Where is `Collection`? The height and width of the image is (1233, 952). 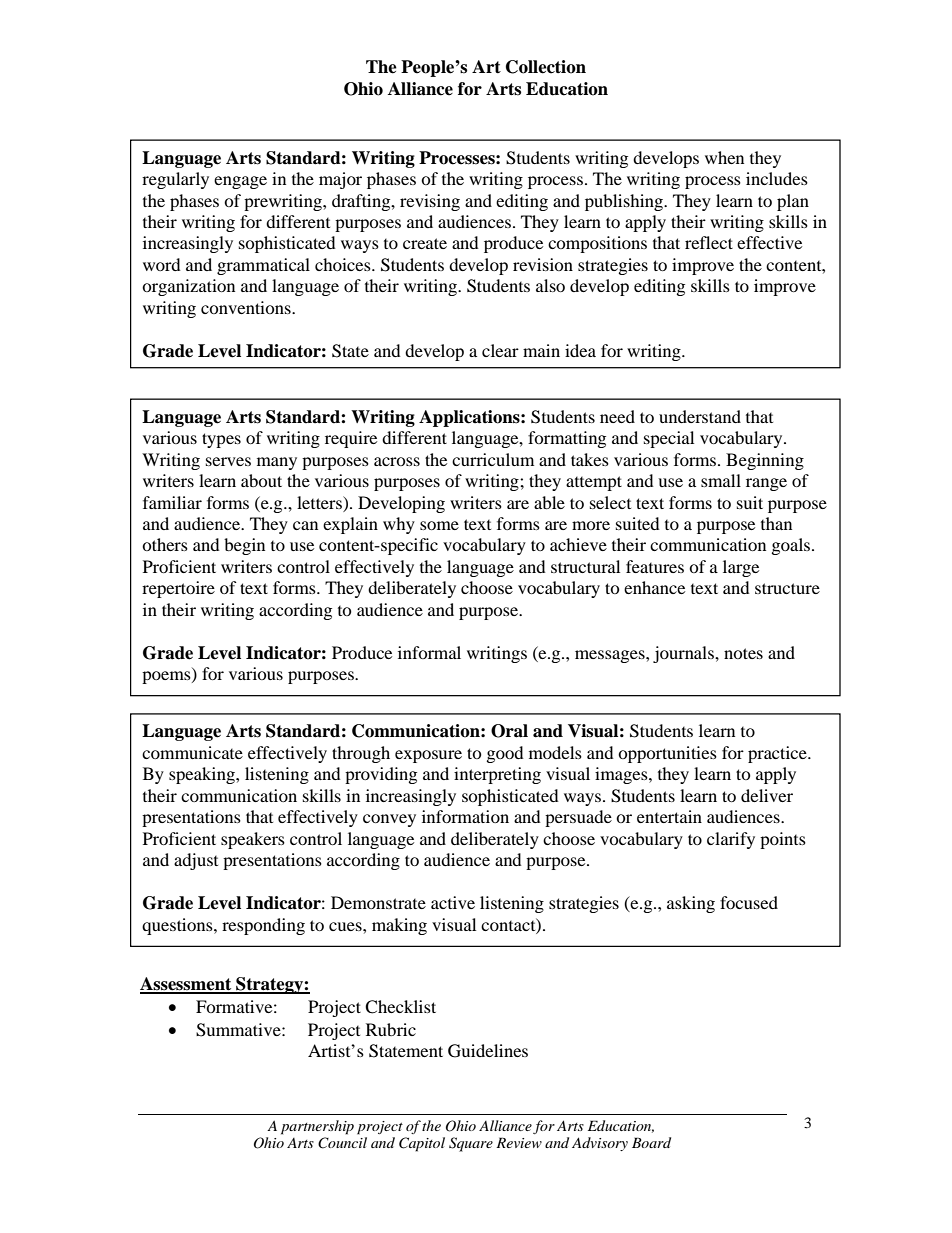 Collection is located at coordinates (546, 67).
